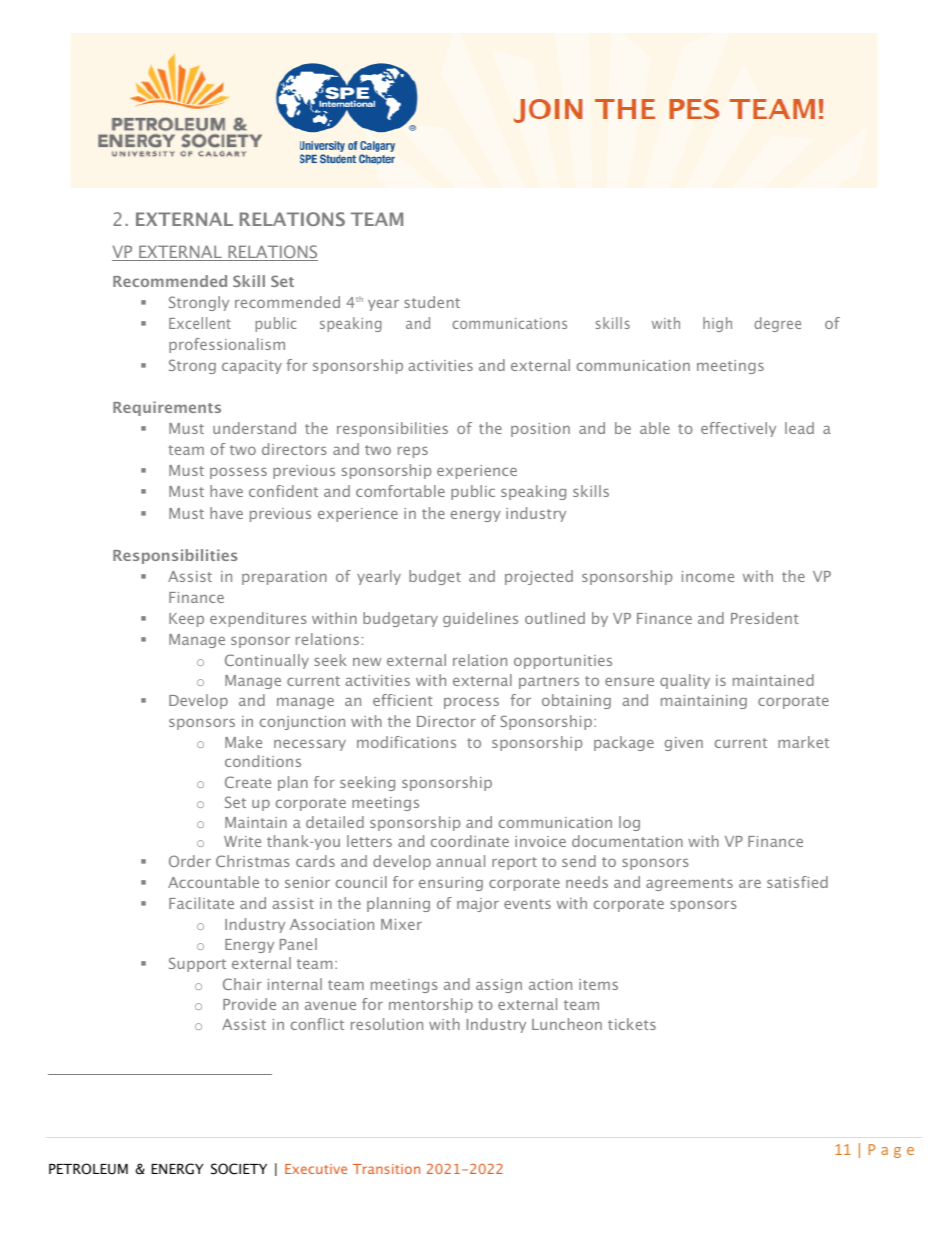 Image resolution: width=952 pixels, height=1233 pixels. I want to click on reps, so click(413, 452).
